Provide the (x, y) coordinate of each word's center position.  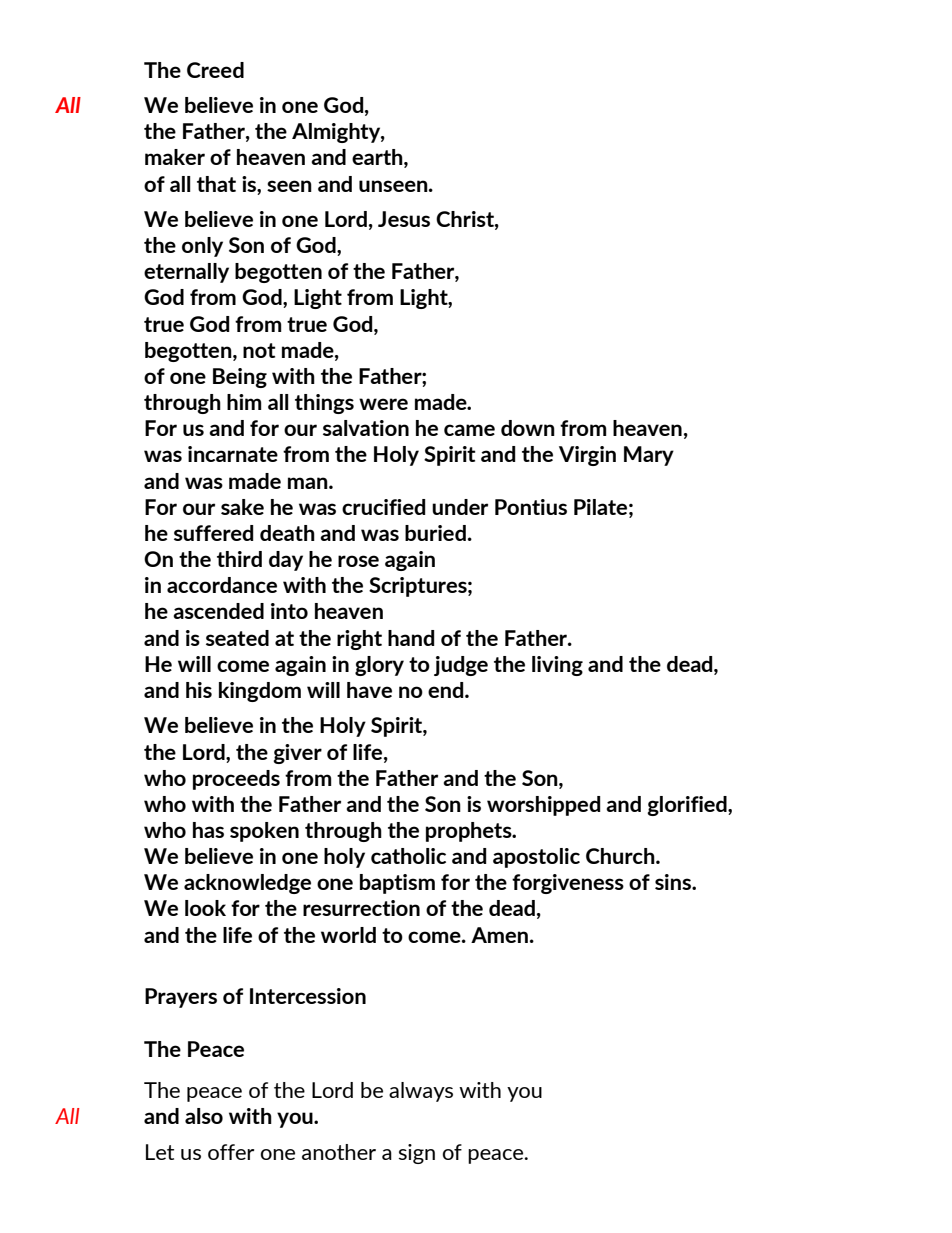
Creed (215, 70)
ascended (218, 611)
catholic (408, 856)
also (204, 1116)
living (557, 666)
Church (621, 856)
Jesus (404, 219)
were (383, 404)
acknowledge (247, 884)
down (528, 428)
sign (417, 1154)
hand (411, 638)
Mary (649, 456)
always (421, 1092)
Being (240, 378)
